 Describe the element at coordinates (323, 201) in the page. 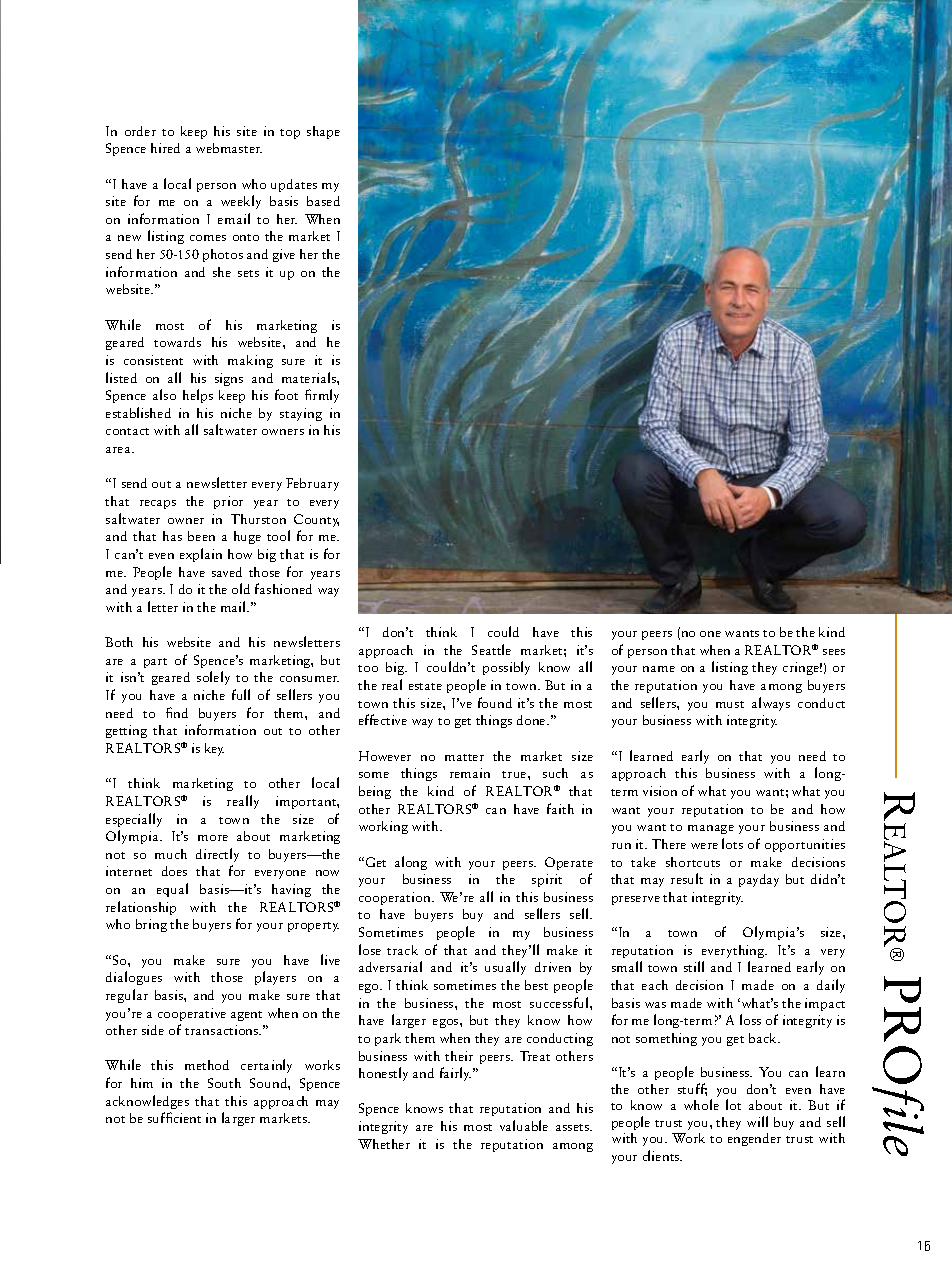

I see `based` at that location.
